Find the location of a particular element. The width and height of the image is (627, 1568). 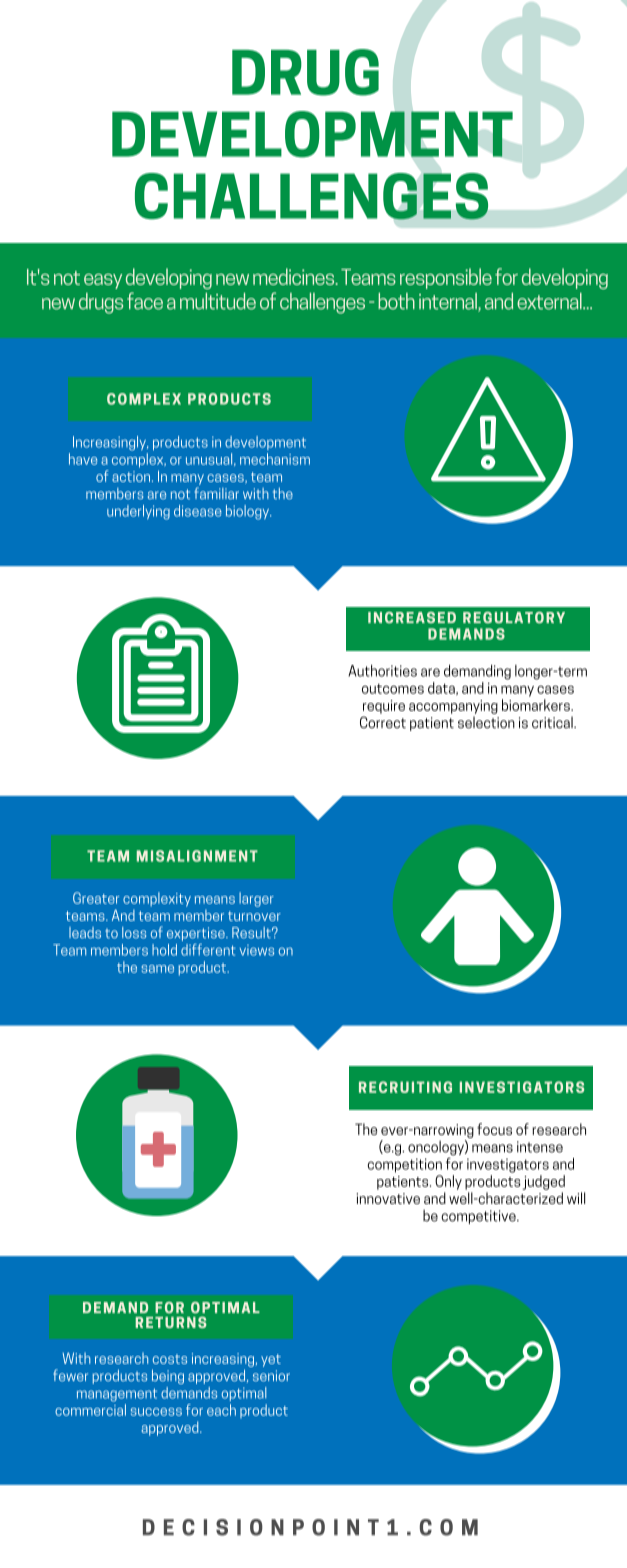

MISALIGNMENT is located at coordinates (197, 856).
